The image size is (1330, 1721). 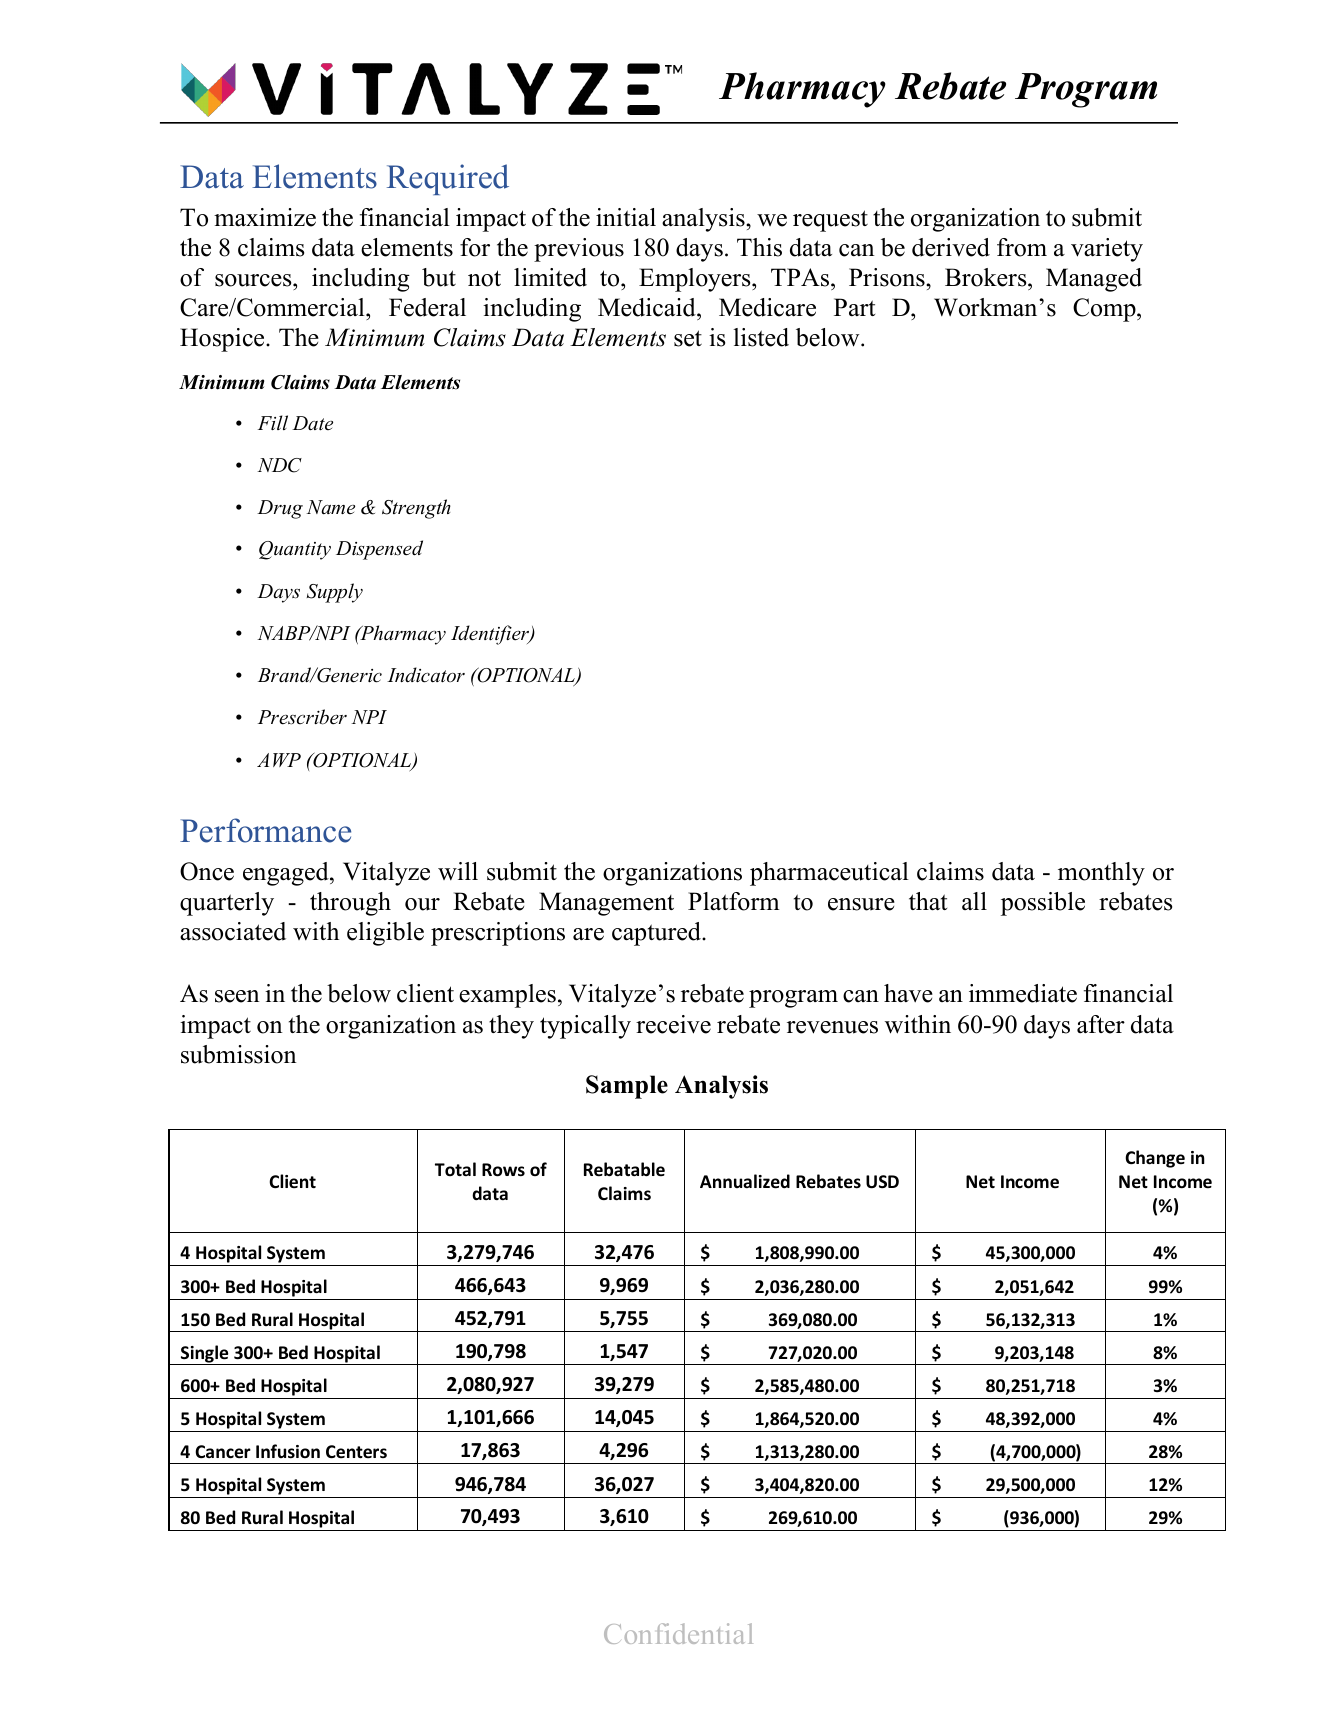 I want to click on Infusion, so click(x=288, y=1451).
